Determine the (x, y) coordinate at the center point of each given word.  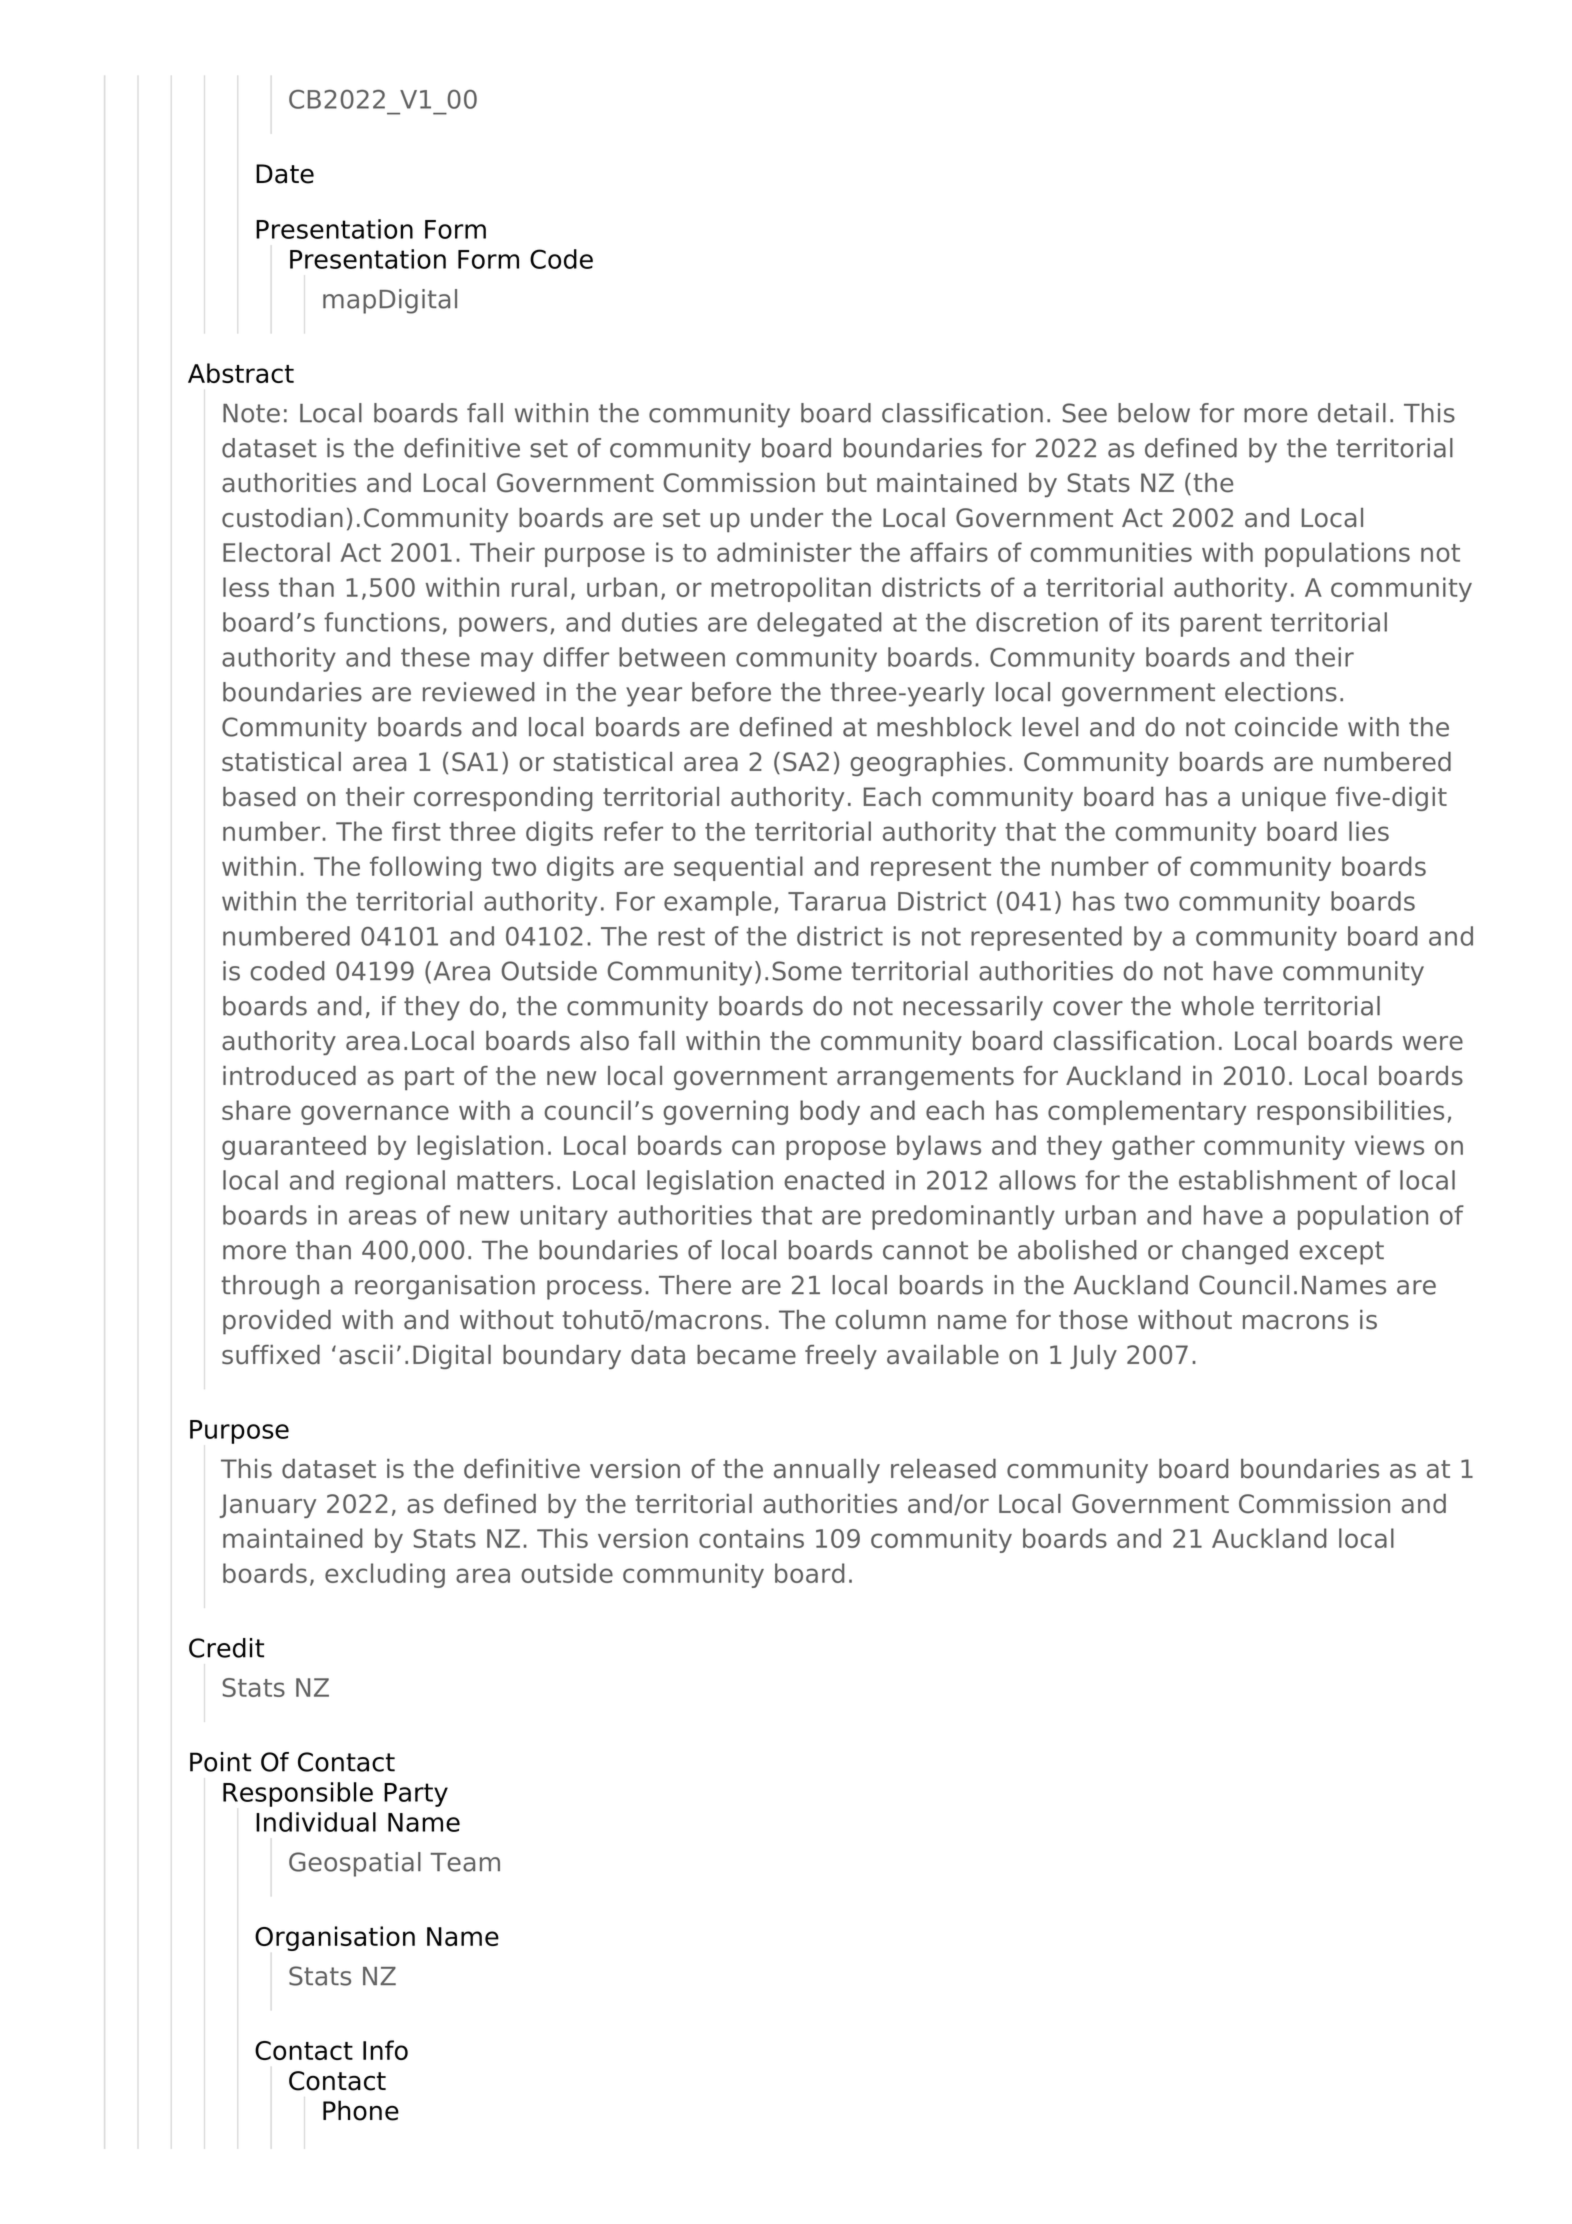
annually (827, 1471)
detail (1352, 413)
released (943, 1469)
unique (1284, 799)
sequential (738, 868)
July (1093, 1357)
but (847, 483)
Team (465, 1862)
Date (285, 174)
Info (385, 2050)
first (416, 831)
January (268, 1506)
